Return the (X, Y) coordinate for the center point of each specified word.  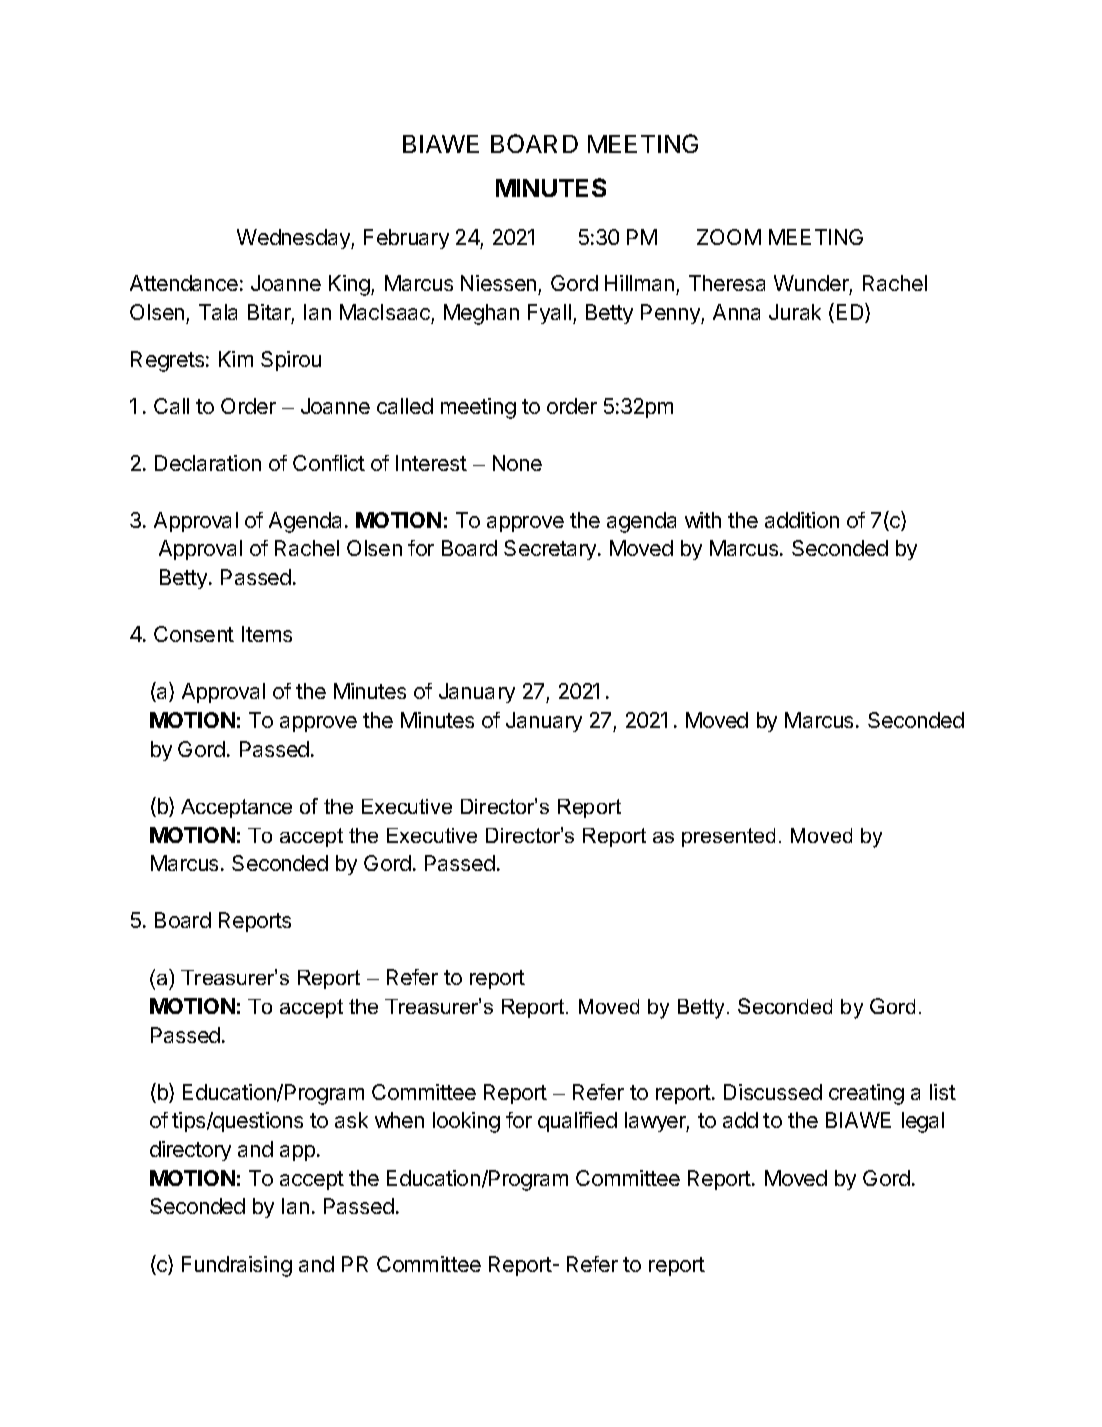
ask (351, 1120)
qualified (577, 1122)
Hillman (641, 285)
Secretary (550, 550)
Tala (218, 312)
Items (267, 634)
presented (728, 837)
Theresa (727, 283)
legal (923, 1122)
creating (866, 1094)
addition (802, 520)
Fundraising (237, 1266)
